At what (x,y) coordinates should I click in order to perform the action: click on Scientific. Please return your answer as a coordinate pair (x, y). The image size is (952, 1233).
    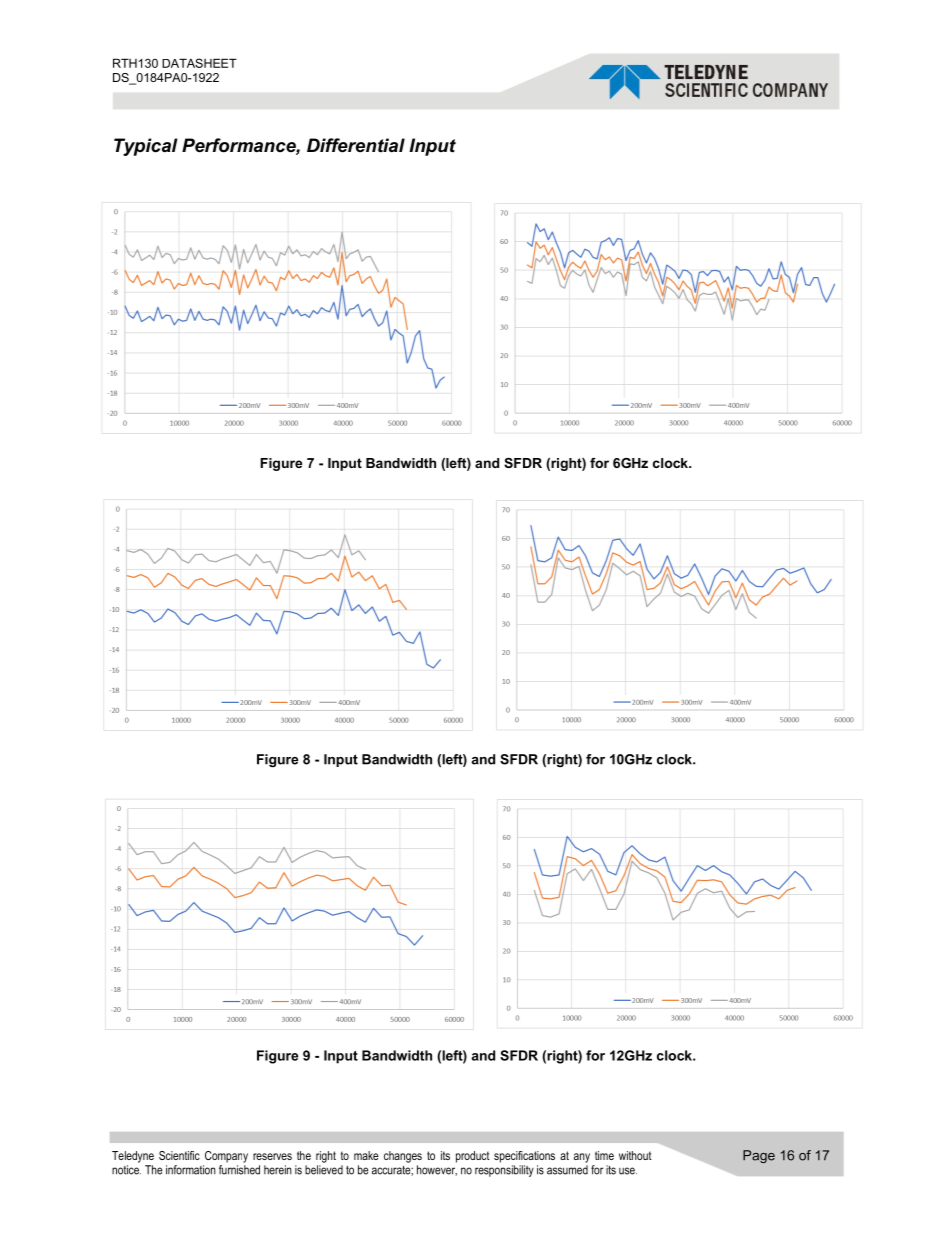
    Looking at the image, I should click on (179, 1155).
